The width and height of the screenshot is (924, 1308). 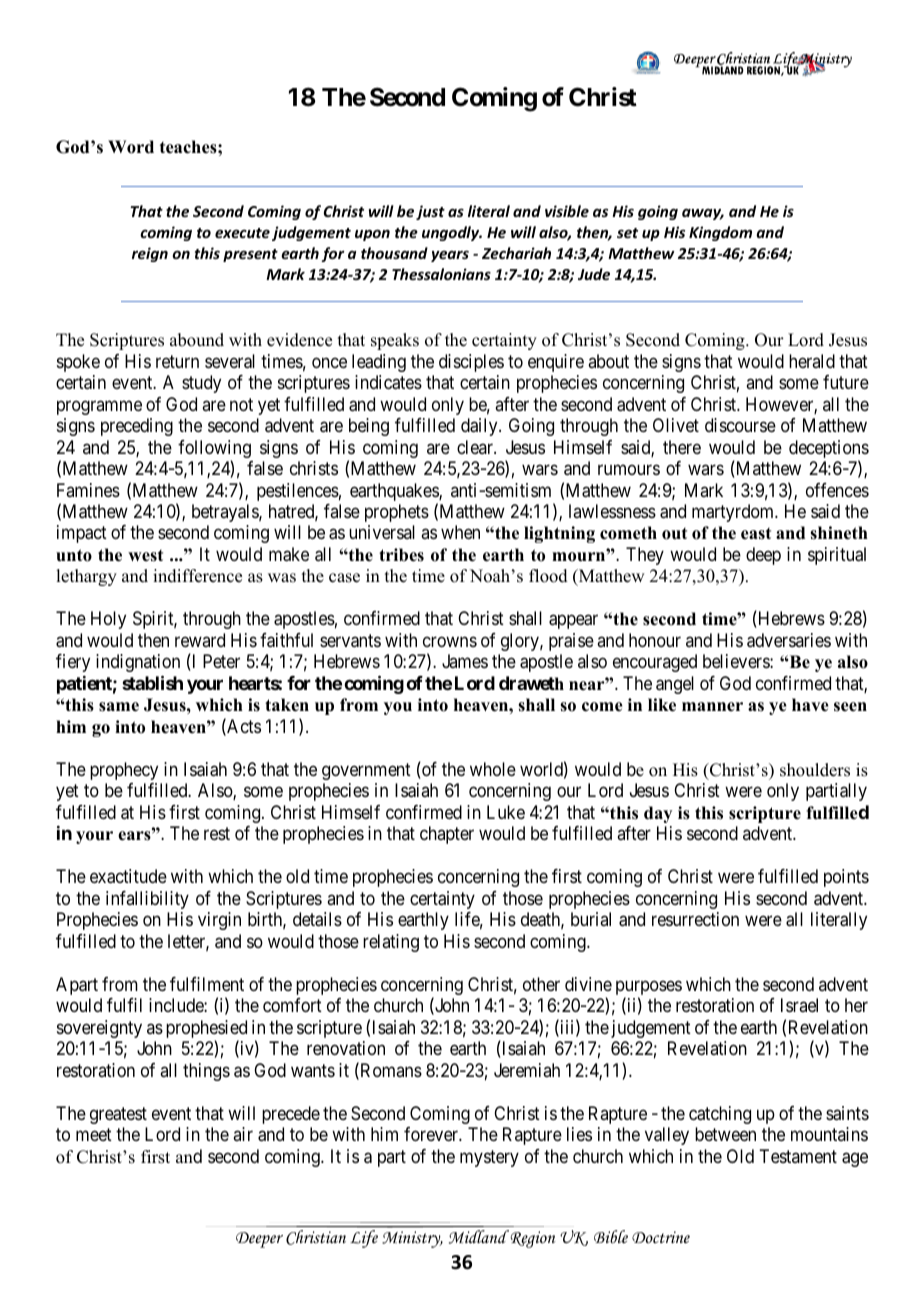 What do you see at coordinates (94, 1135) in the screenshot?
I see `meet` at bounding box center [94, 1135].
